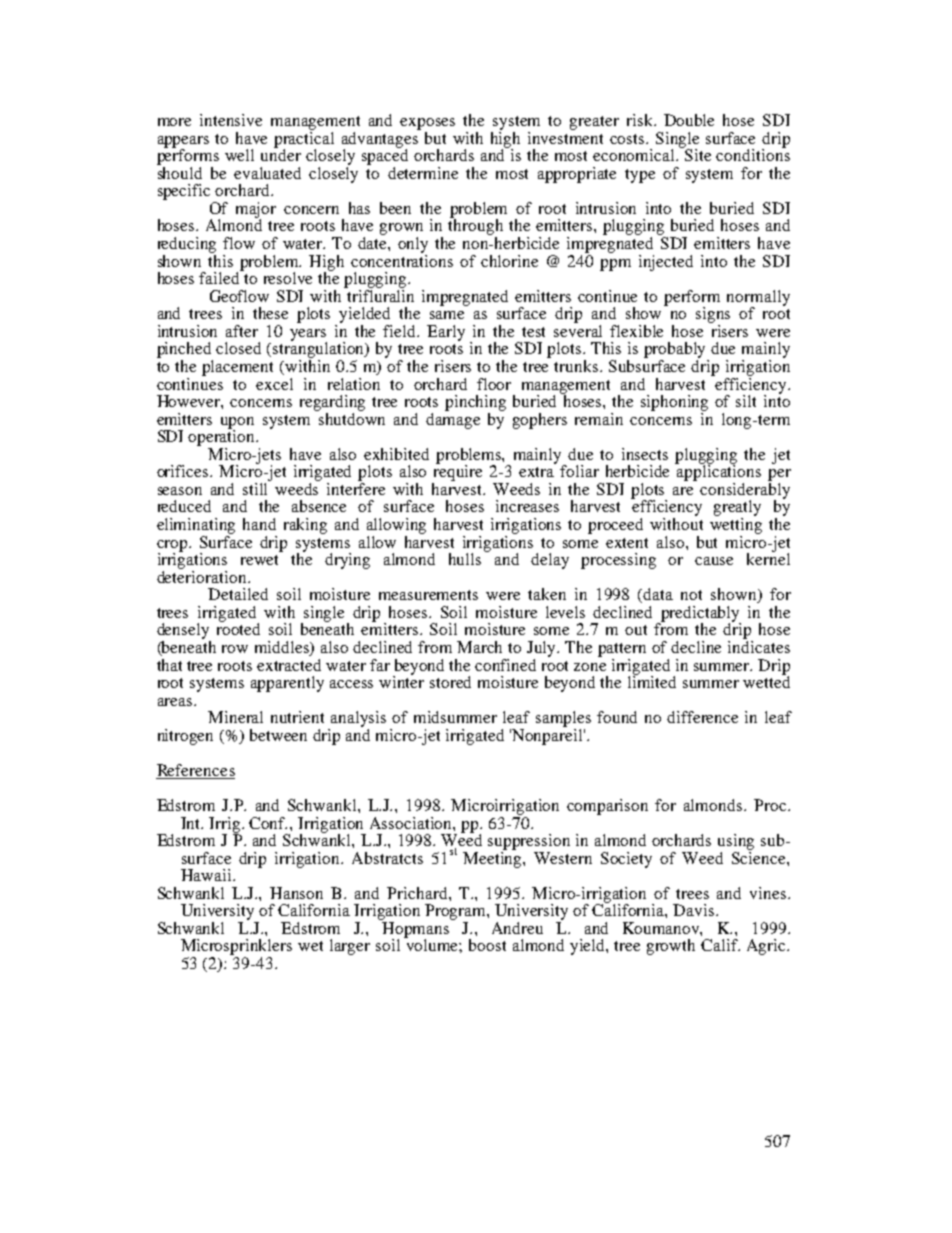  What do you see at coordinates (450, 682) in the page?
I see `stored` at bounding box center [450, 682].
